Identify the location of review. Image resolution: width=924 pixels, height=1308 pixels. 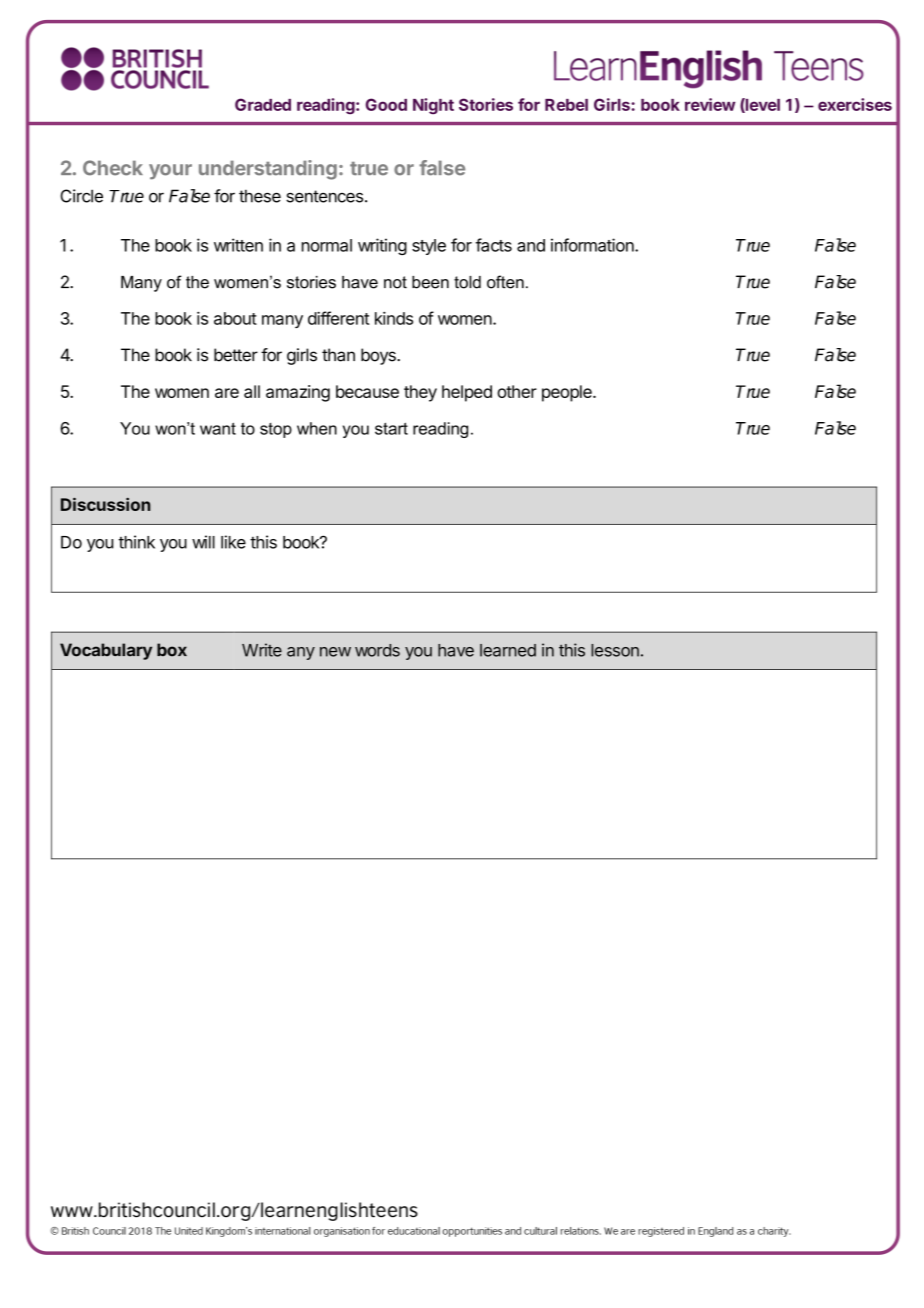
(710, 104).
